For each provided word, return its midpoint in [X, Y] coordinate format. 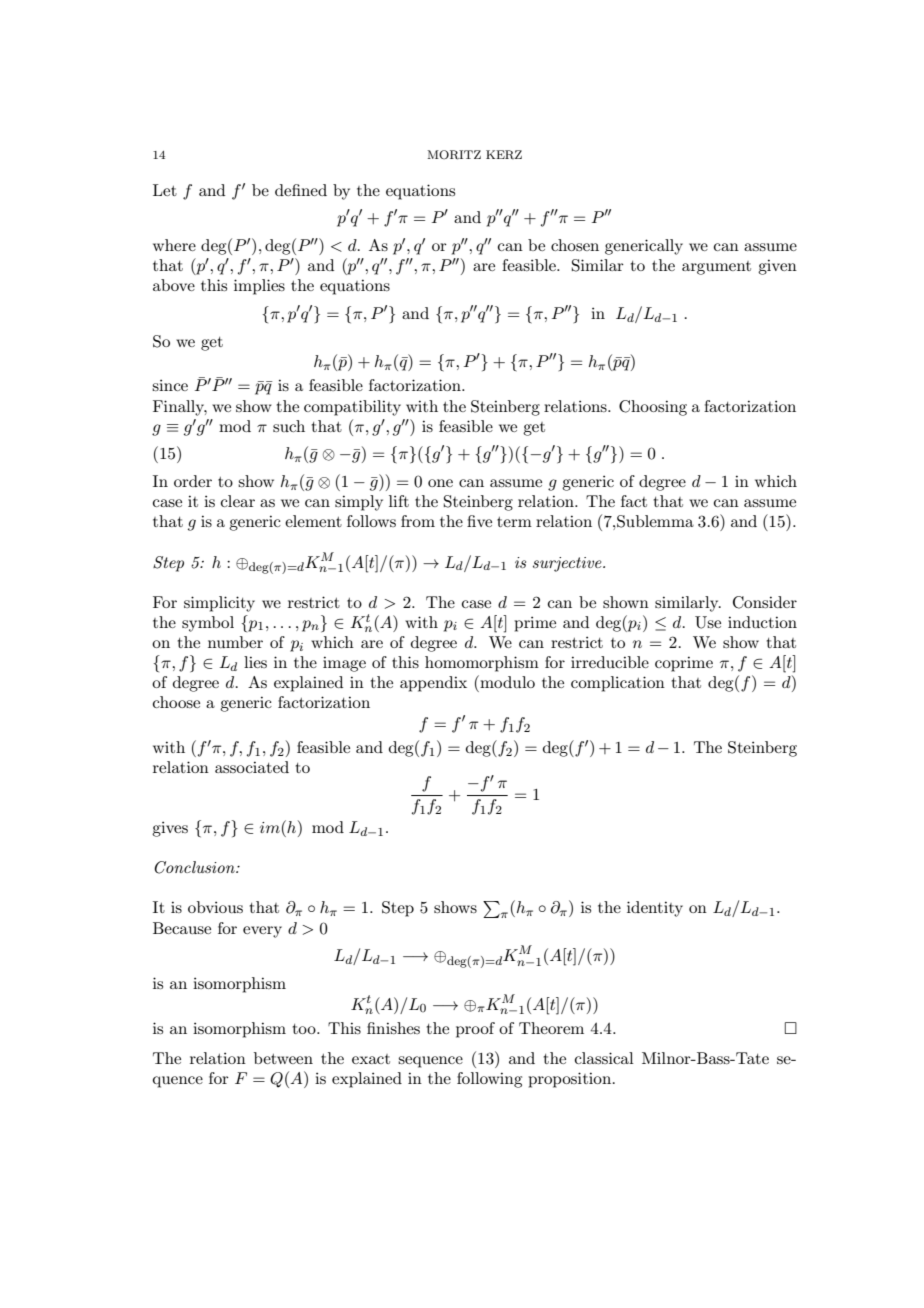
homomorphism [482, 664]
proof [475, 1030]
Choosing [653, 408]
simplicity [219, 604]
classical [604, 1058]
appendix [433, 684]
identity [655, 909]
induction [762, 622]
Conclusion [195, 867]
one [440, 483]
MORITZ [454, 155]
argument [716, 268]
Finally [180, 408]
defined [301, 190]
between [283, 1058]
